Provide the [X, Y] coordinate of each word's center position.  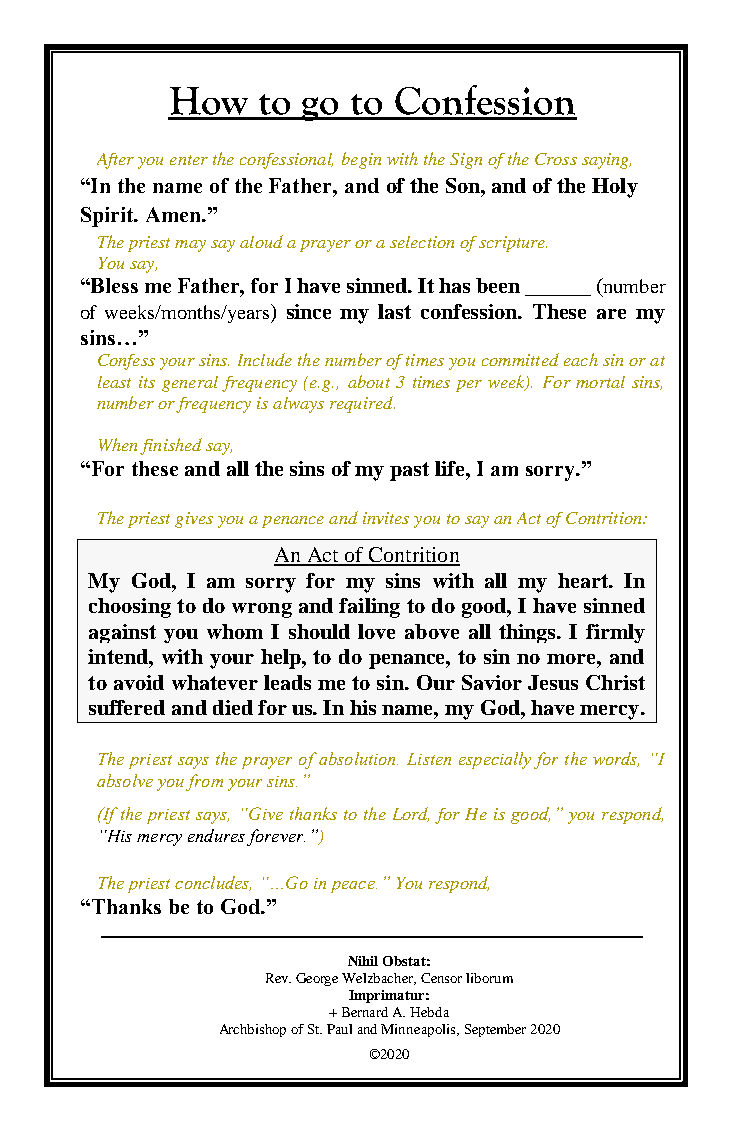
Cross [556, 159]
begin [361, 160]
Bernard [365, 1012]
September [495, 1030]
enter [189, 160]
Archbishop [253, 1030]
